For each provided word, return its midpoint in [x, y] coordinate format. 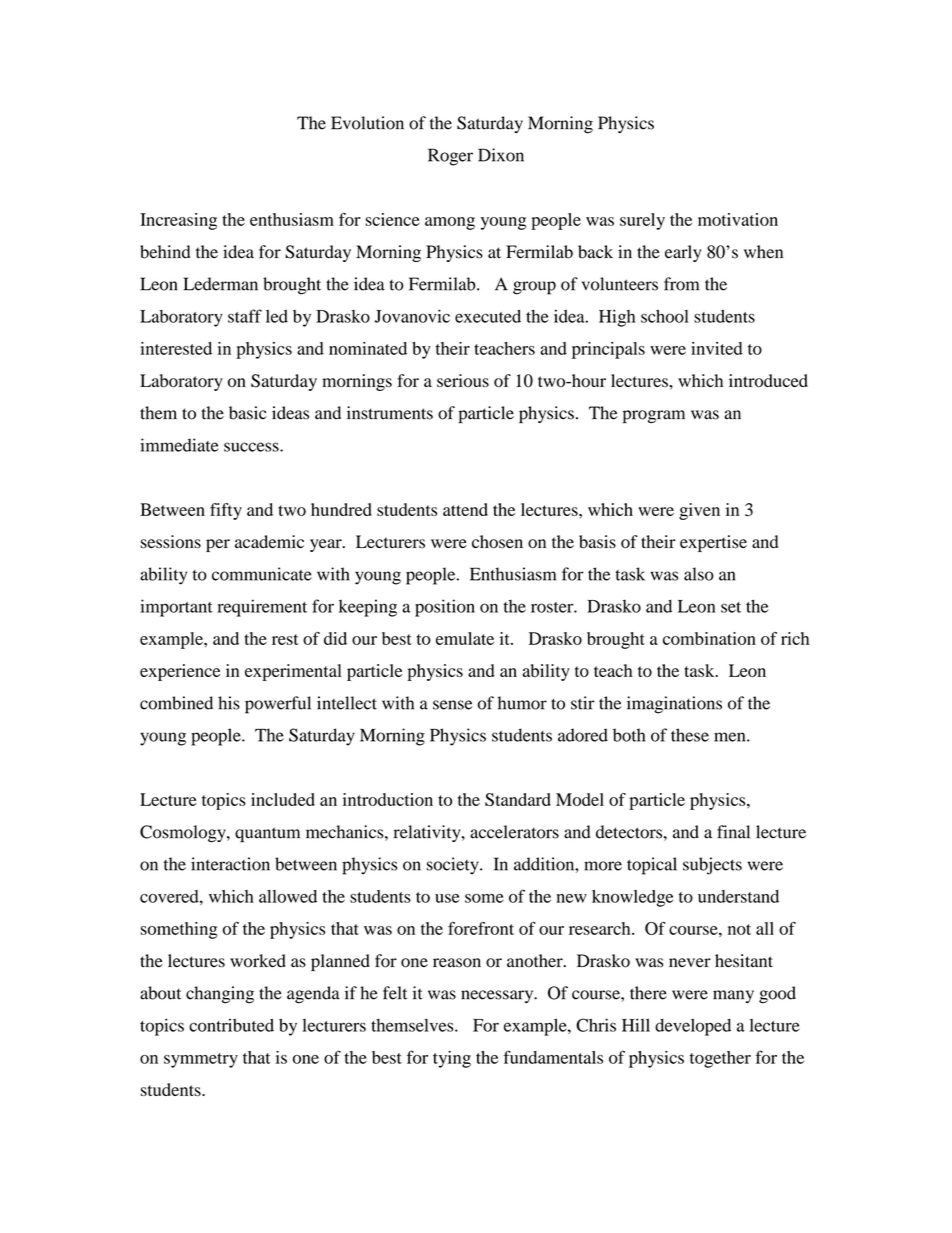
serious [463, 380]
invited [717, 348]
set [731, 607]
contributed [231, 1025]
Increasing [178, 221]
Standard [518, 799]
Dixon [501, 155]
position [445, 608]
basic [248, 413]
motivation [738, 219]
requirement [262, 608]
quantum [267, 835]
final [733, 832]
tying [452, 1059]
